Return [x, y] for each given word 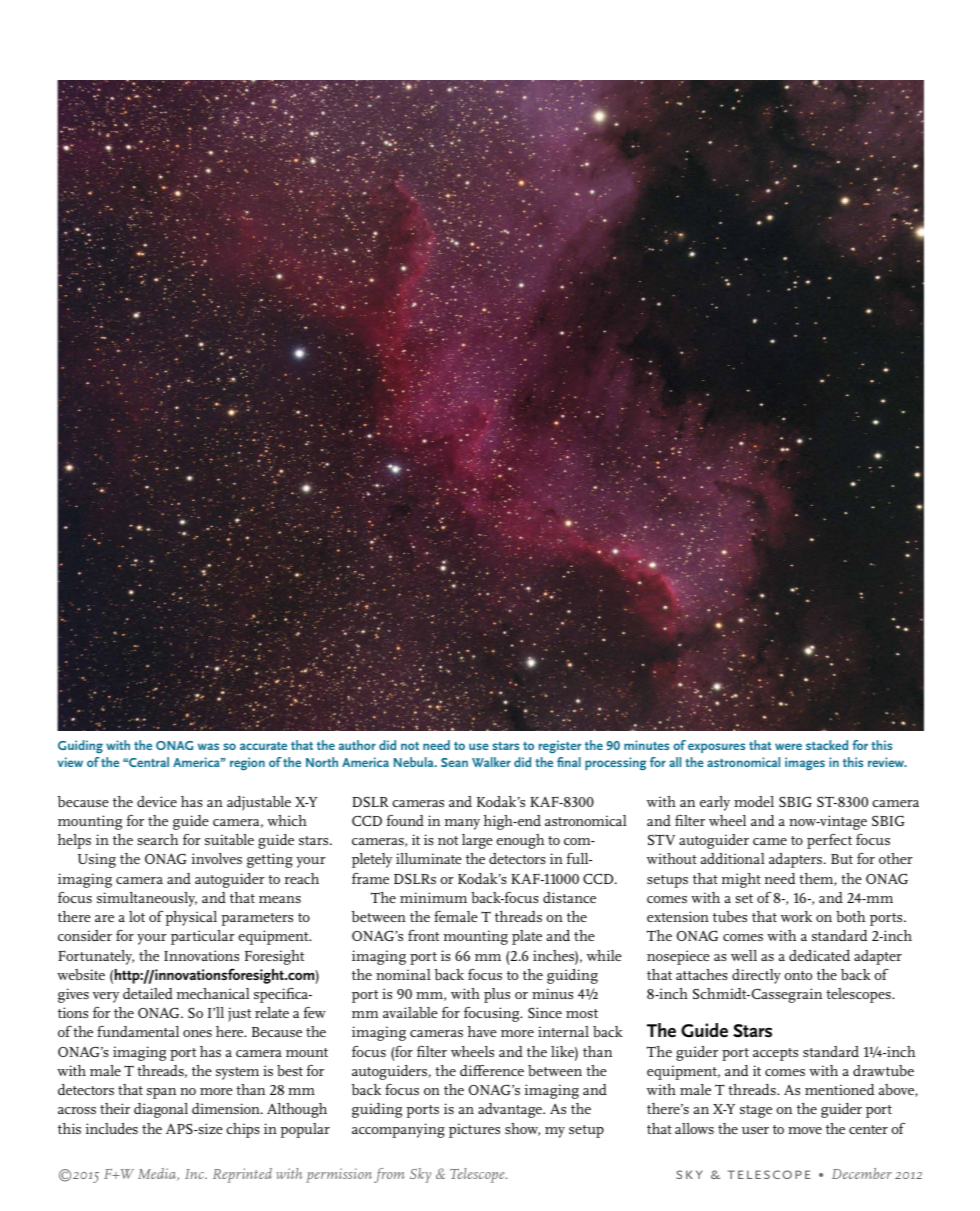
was [208, 746]
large [477, 841]
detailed [148, 993]
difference [492, 1070]
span [161, 1093]
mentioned [840, 1089]
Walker [491, 762]
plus [497, 995]
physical [191, 918]
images [805, 764]
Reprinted [242, 1175]
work [796, 916]
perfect [829, 841]
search [158, 839]
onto [798, 975]
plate [527, 937]
